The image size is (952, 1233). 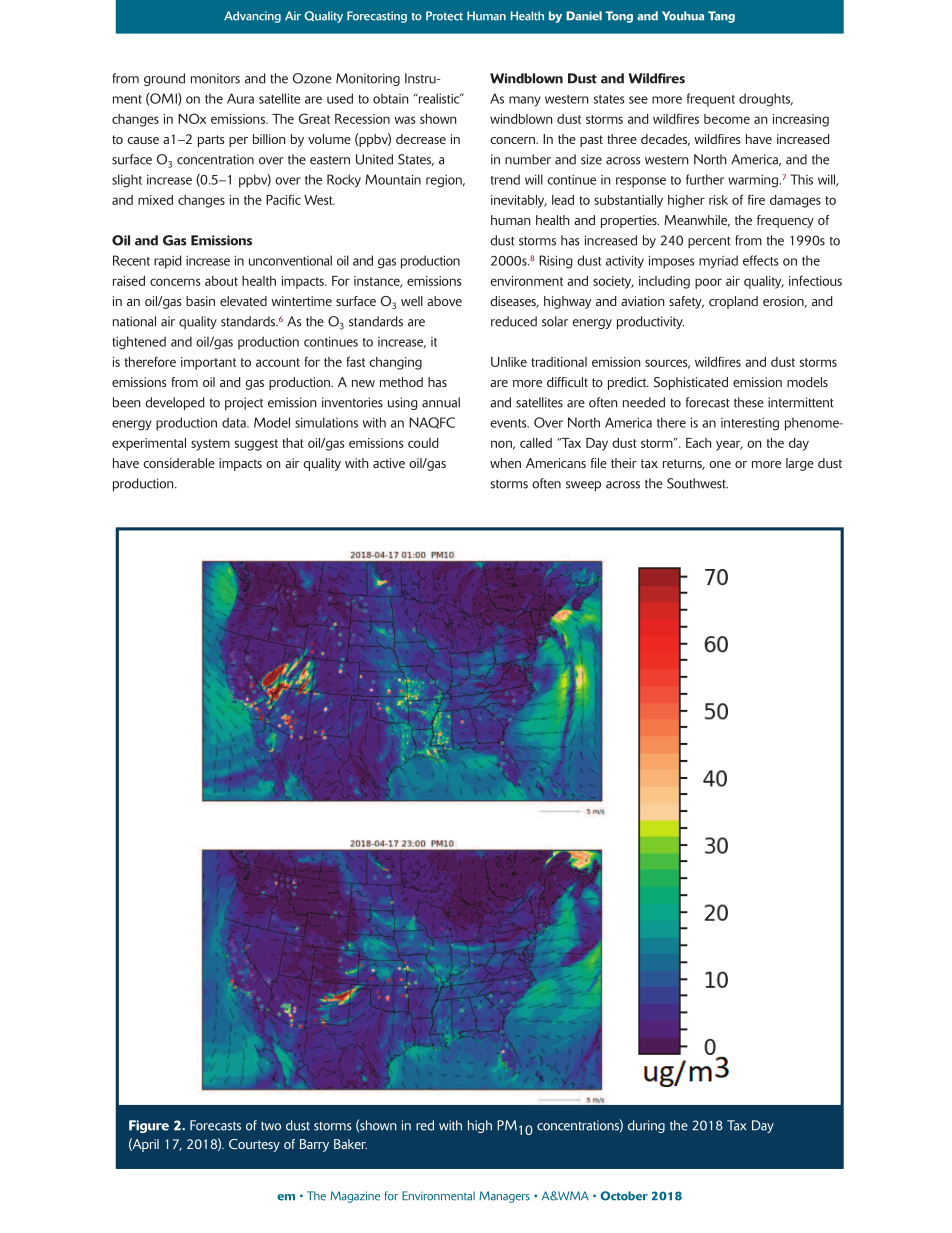 I want to click on considerable, so click(x=179, y=463).
